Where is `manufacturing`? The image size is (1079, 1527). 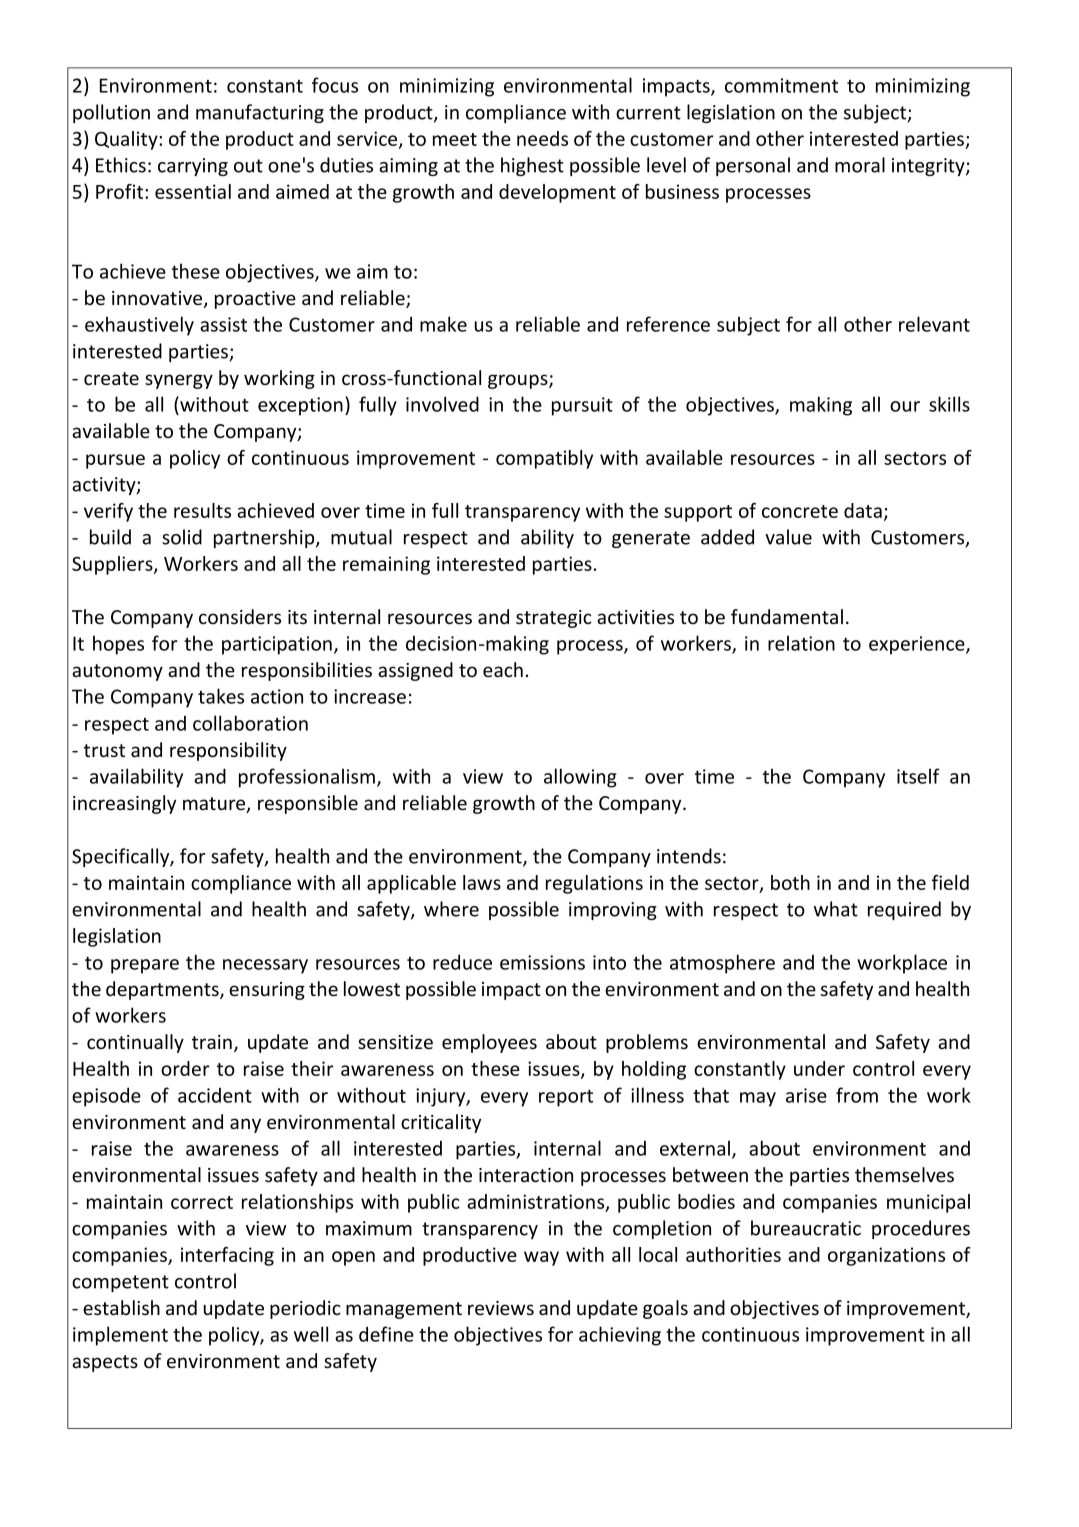
manufacturing is located at coordinates (260, 113).
